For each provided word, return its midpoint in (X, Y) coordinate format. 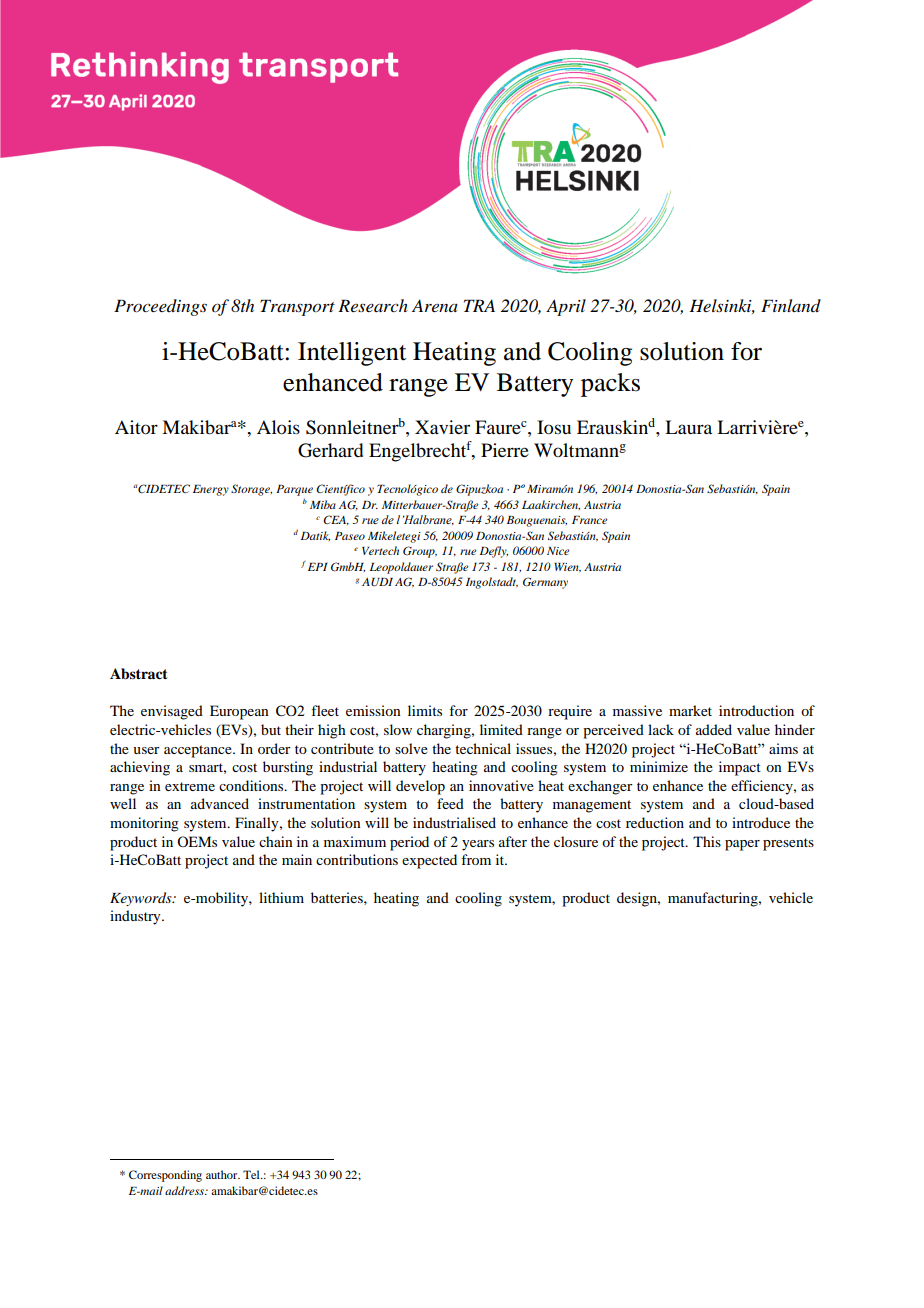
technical (483, 748)
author (223, 1174)
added (714, 729)
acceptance (199, 751)
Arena (435, 305)
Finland (791, 305)
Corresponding (165, 1176)
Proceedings (160, 307)
